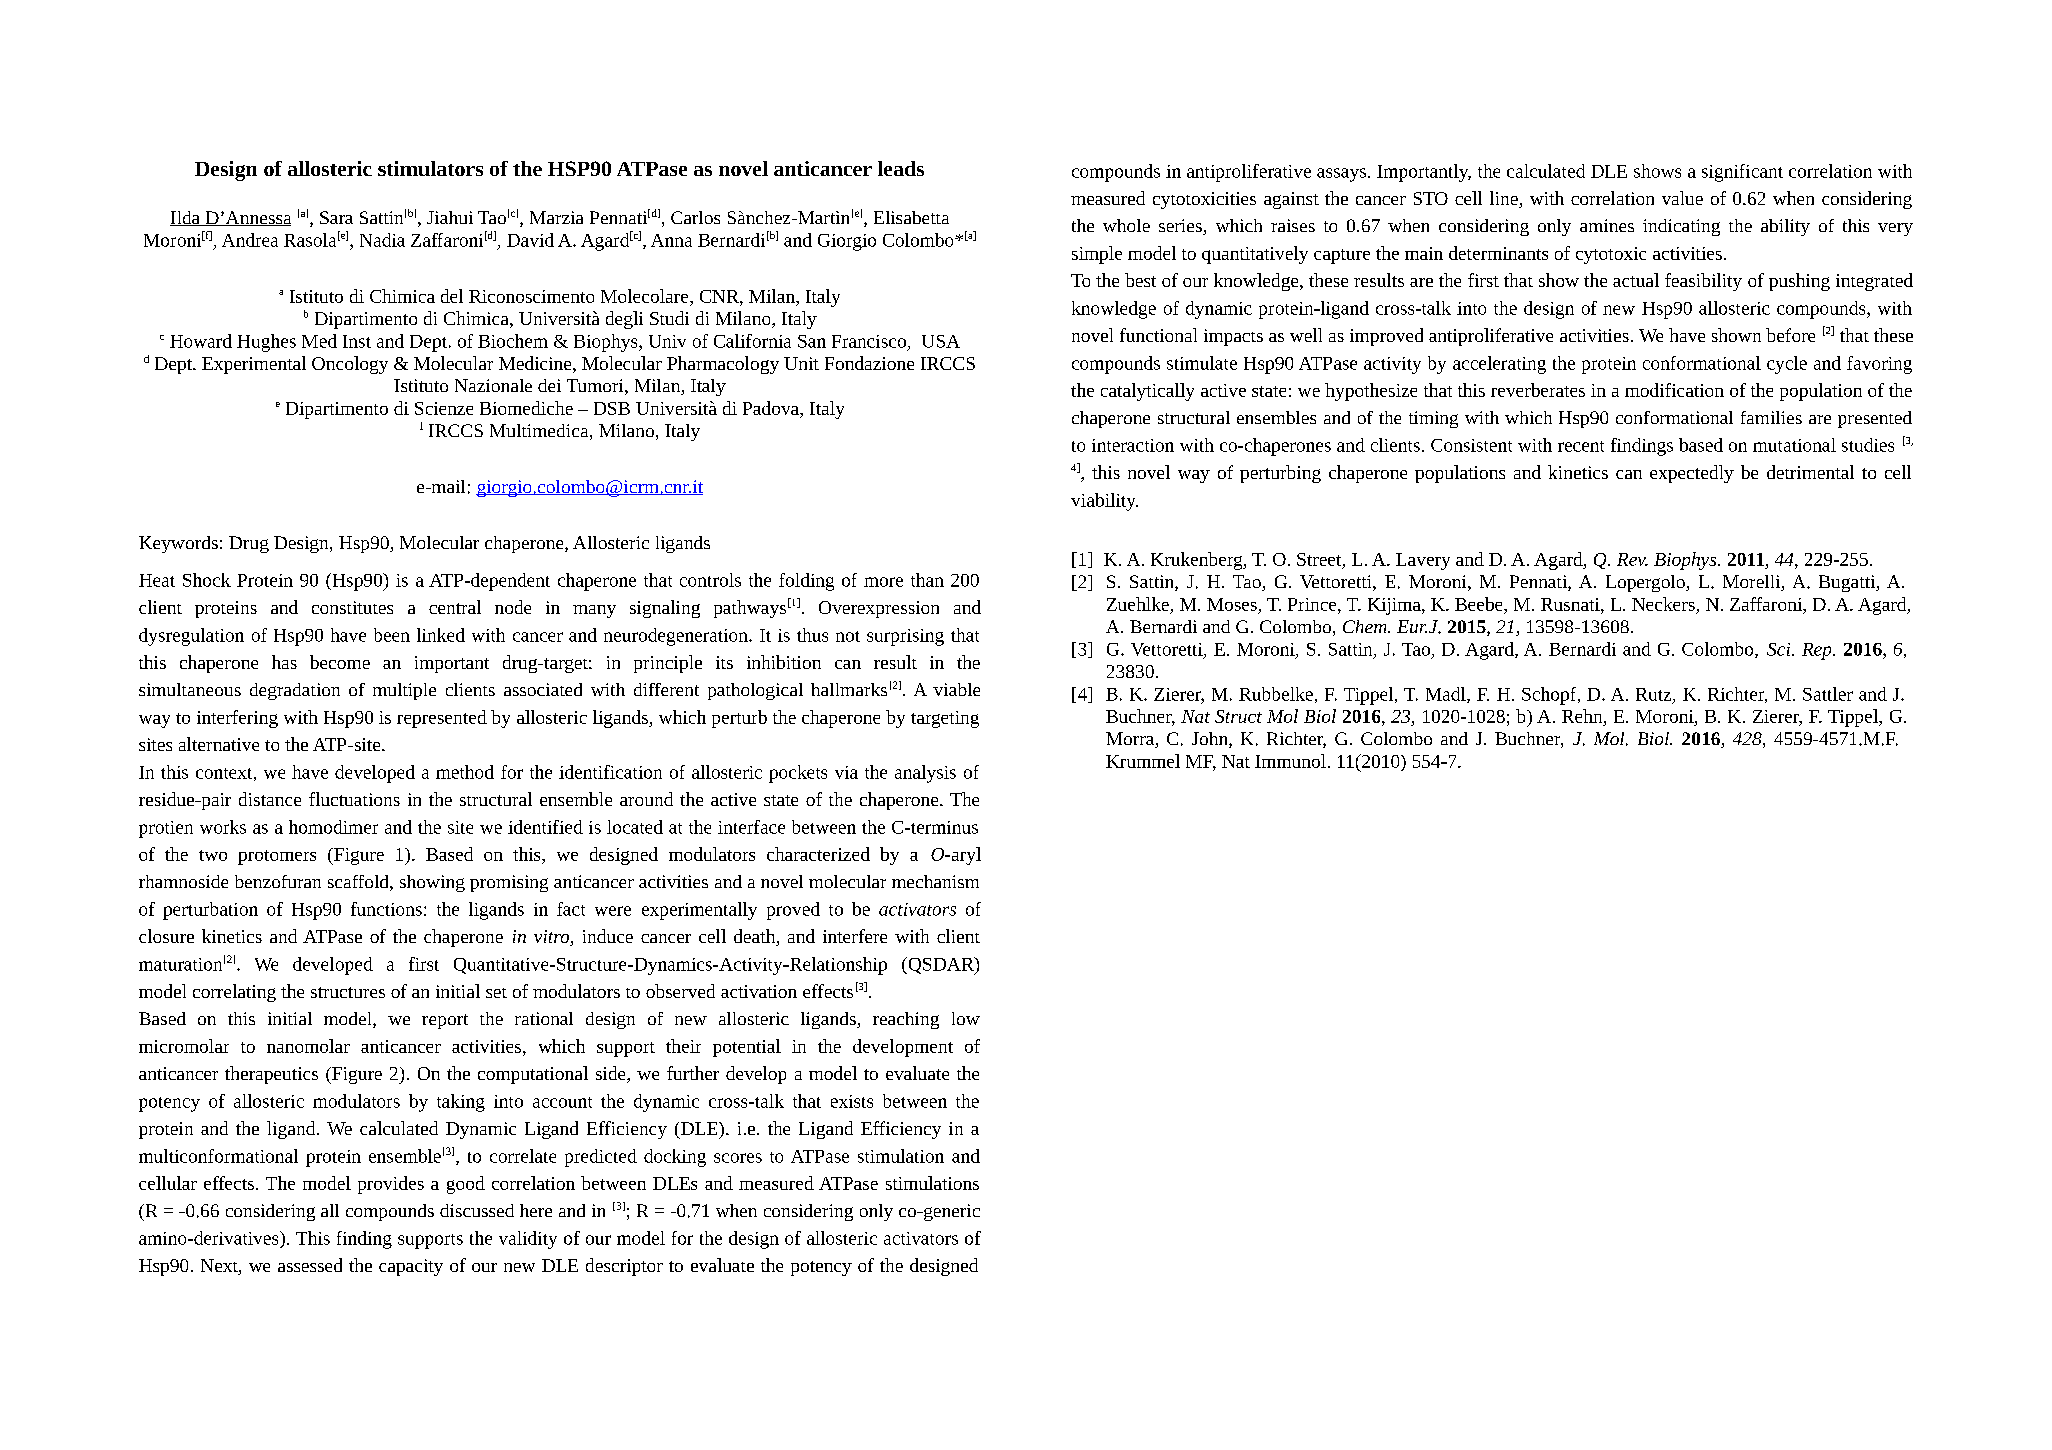 The height and width of the screenshot is (1450, 2052). What do you see at coordinates (738, 1158) in the screenshot?
I see `scores` at bounding box center [738, 1158].
